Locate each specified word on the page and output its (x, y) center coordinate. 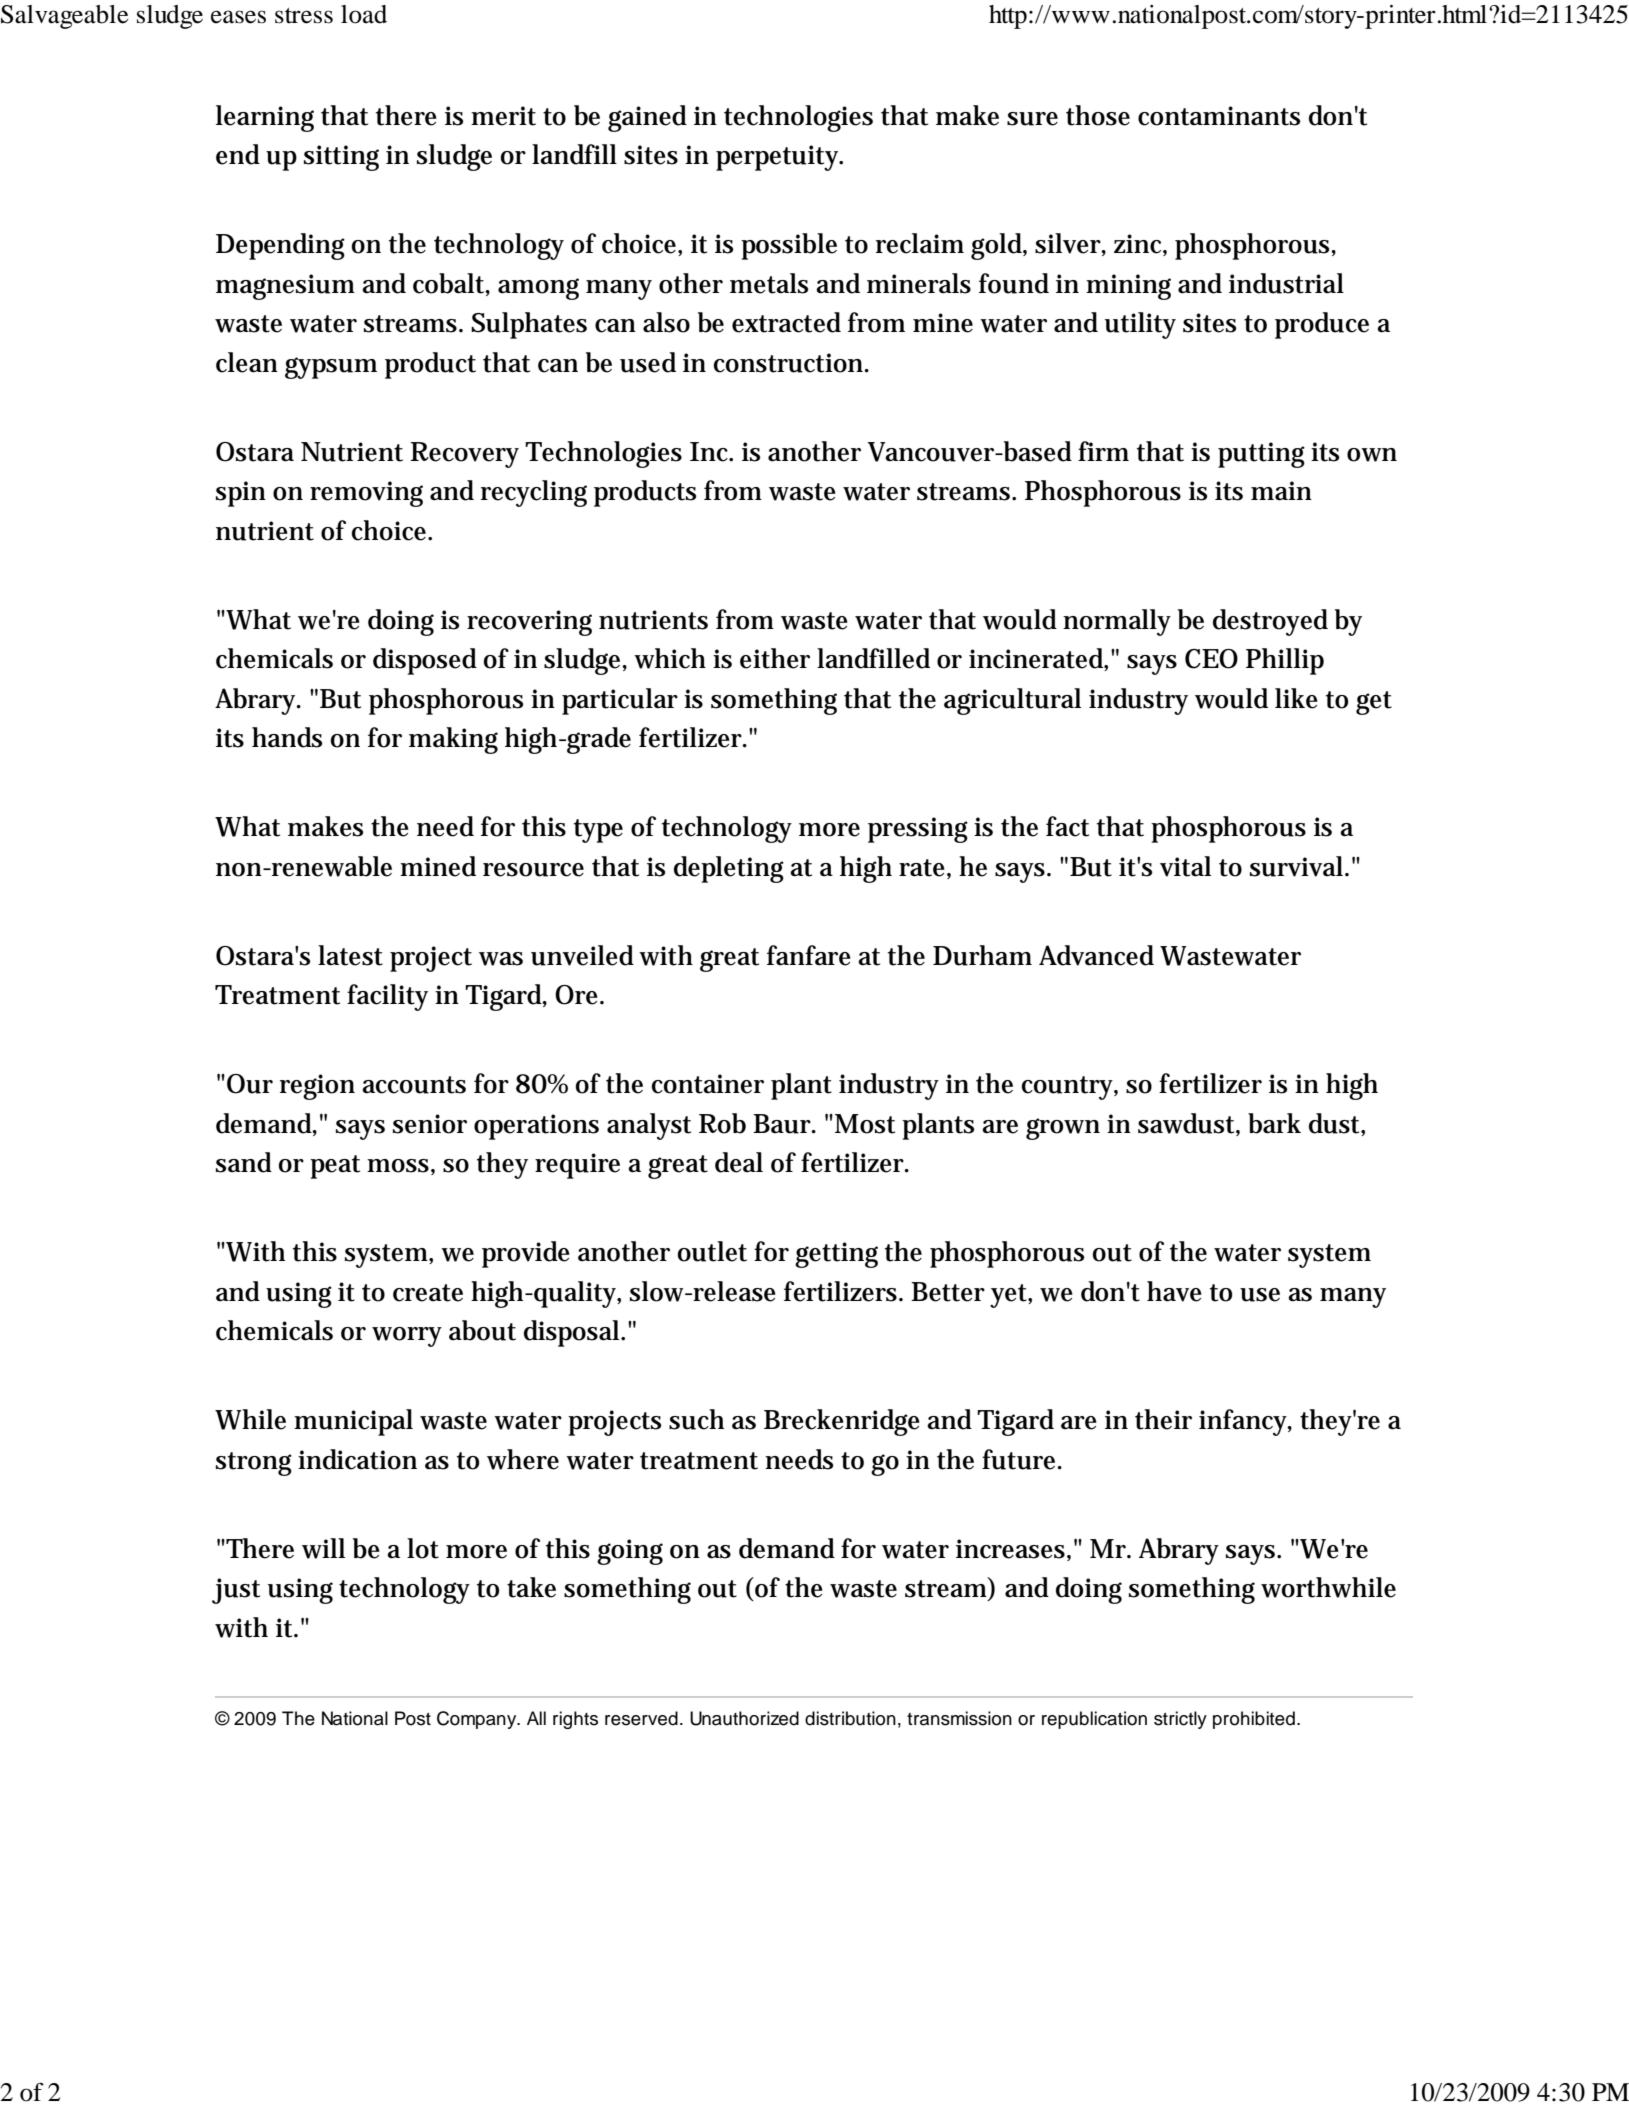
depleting (729, 869)
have (1174, 1291)
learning (265, 118)
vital (1185, 866)
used (648, 362)
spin (241, 494)
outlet (712, 1251)
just (236, 1591)
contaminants (1219, 116)
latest (350, 955)
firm (1103, 451)
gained (647, 118)
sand (244, 1162)
